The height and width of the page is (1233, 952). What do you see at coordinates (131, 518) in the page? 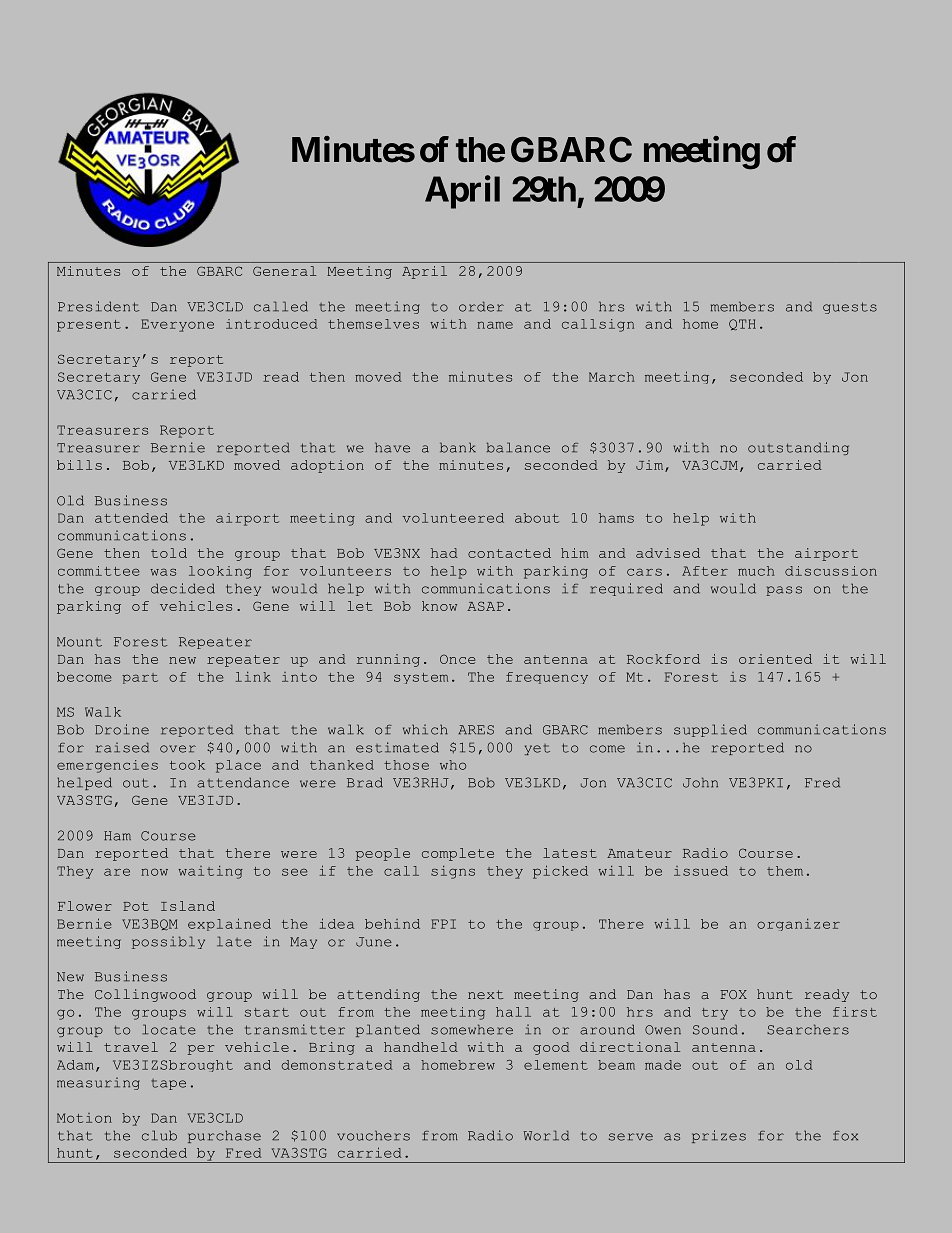
I see `attended` at bounding box center [131, 518].
